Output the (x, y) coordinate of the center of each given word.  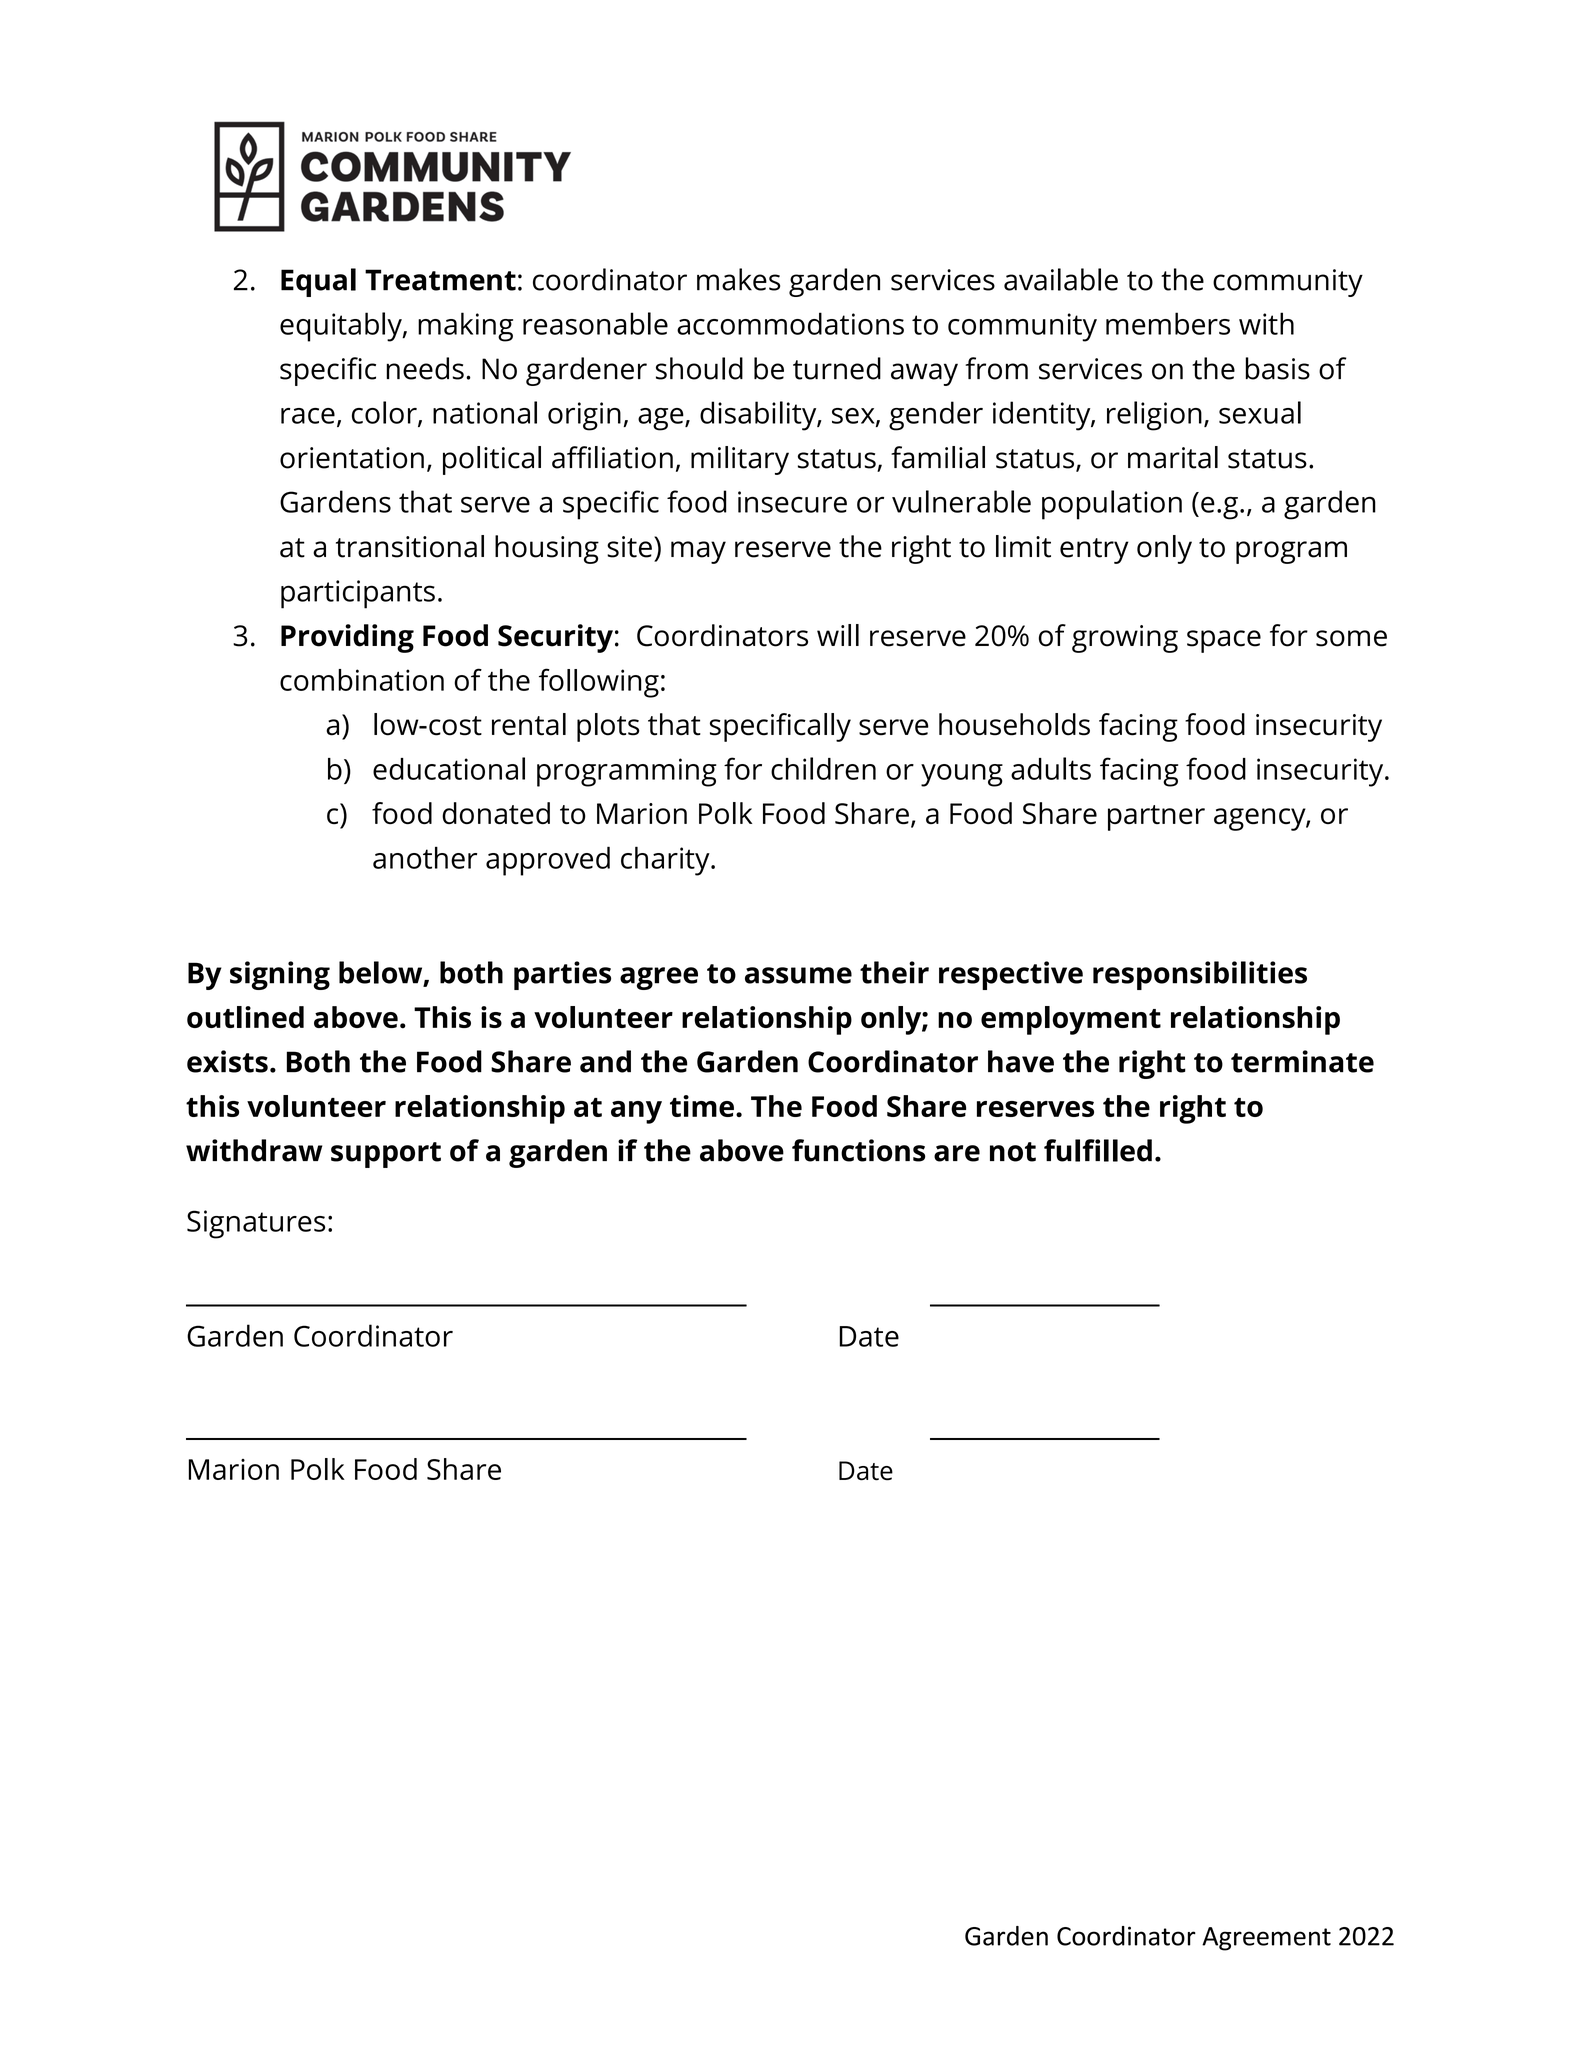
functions (859, 1150)
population (1112, 505)
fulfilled (1098, 1150)
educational (449, 768)
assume (798, 975)
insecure (792, 502)
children (823, 768)
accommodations (790, 323)
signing (280, 975)
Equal (318, 282)
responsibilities (1200, 975)
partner (1156, 818)
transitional (410, 546)
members (1168, 323)
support (386, 1155)
